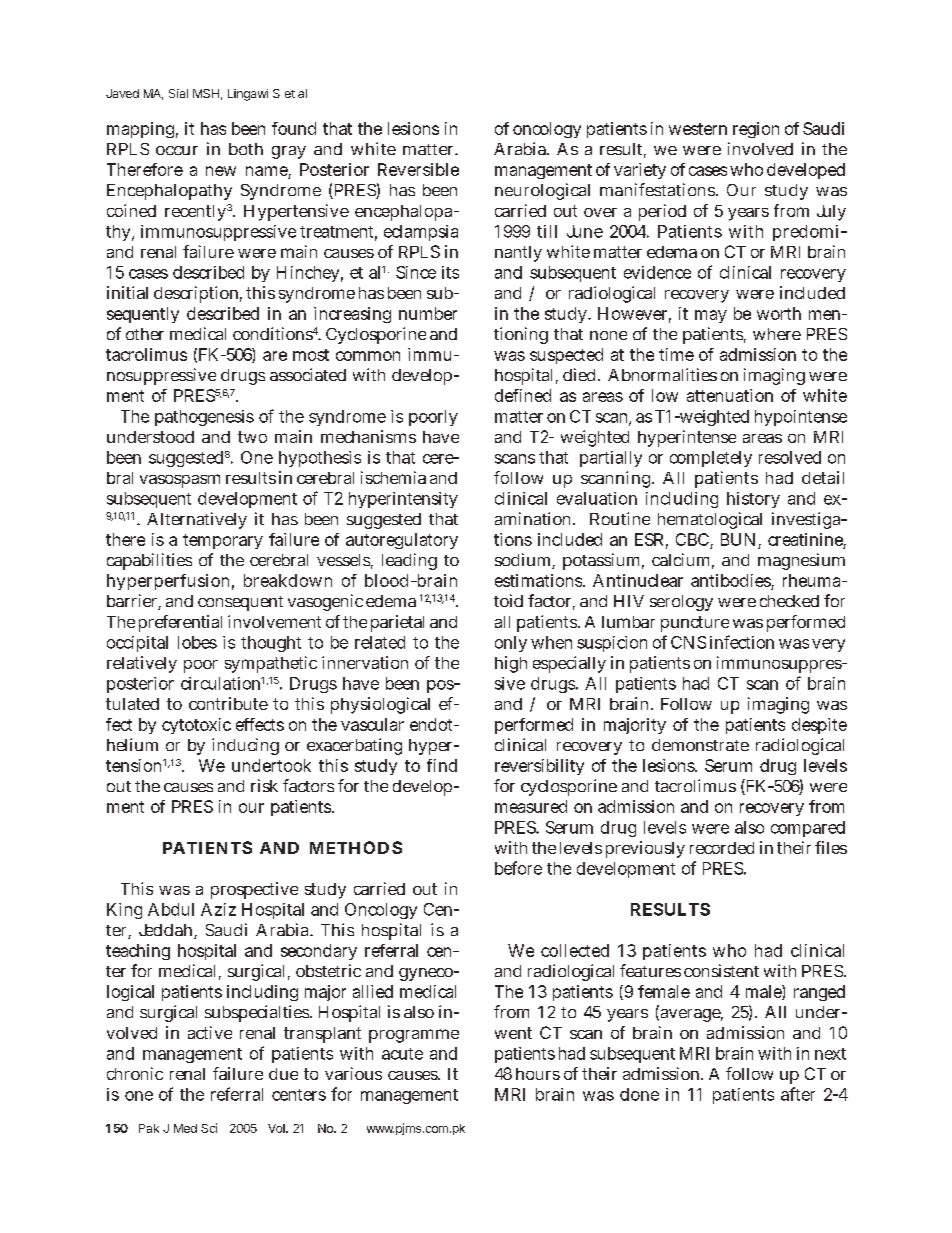  I want to click on pathogenesis, so click(204, 418).
